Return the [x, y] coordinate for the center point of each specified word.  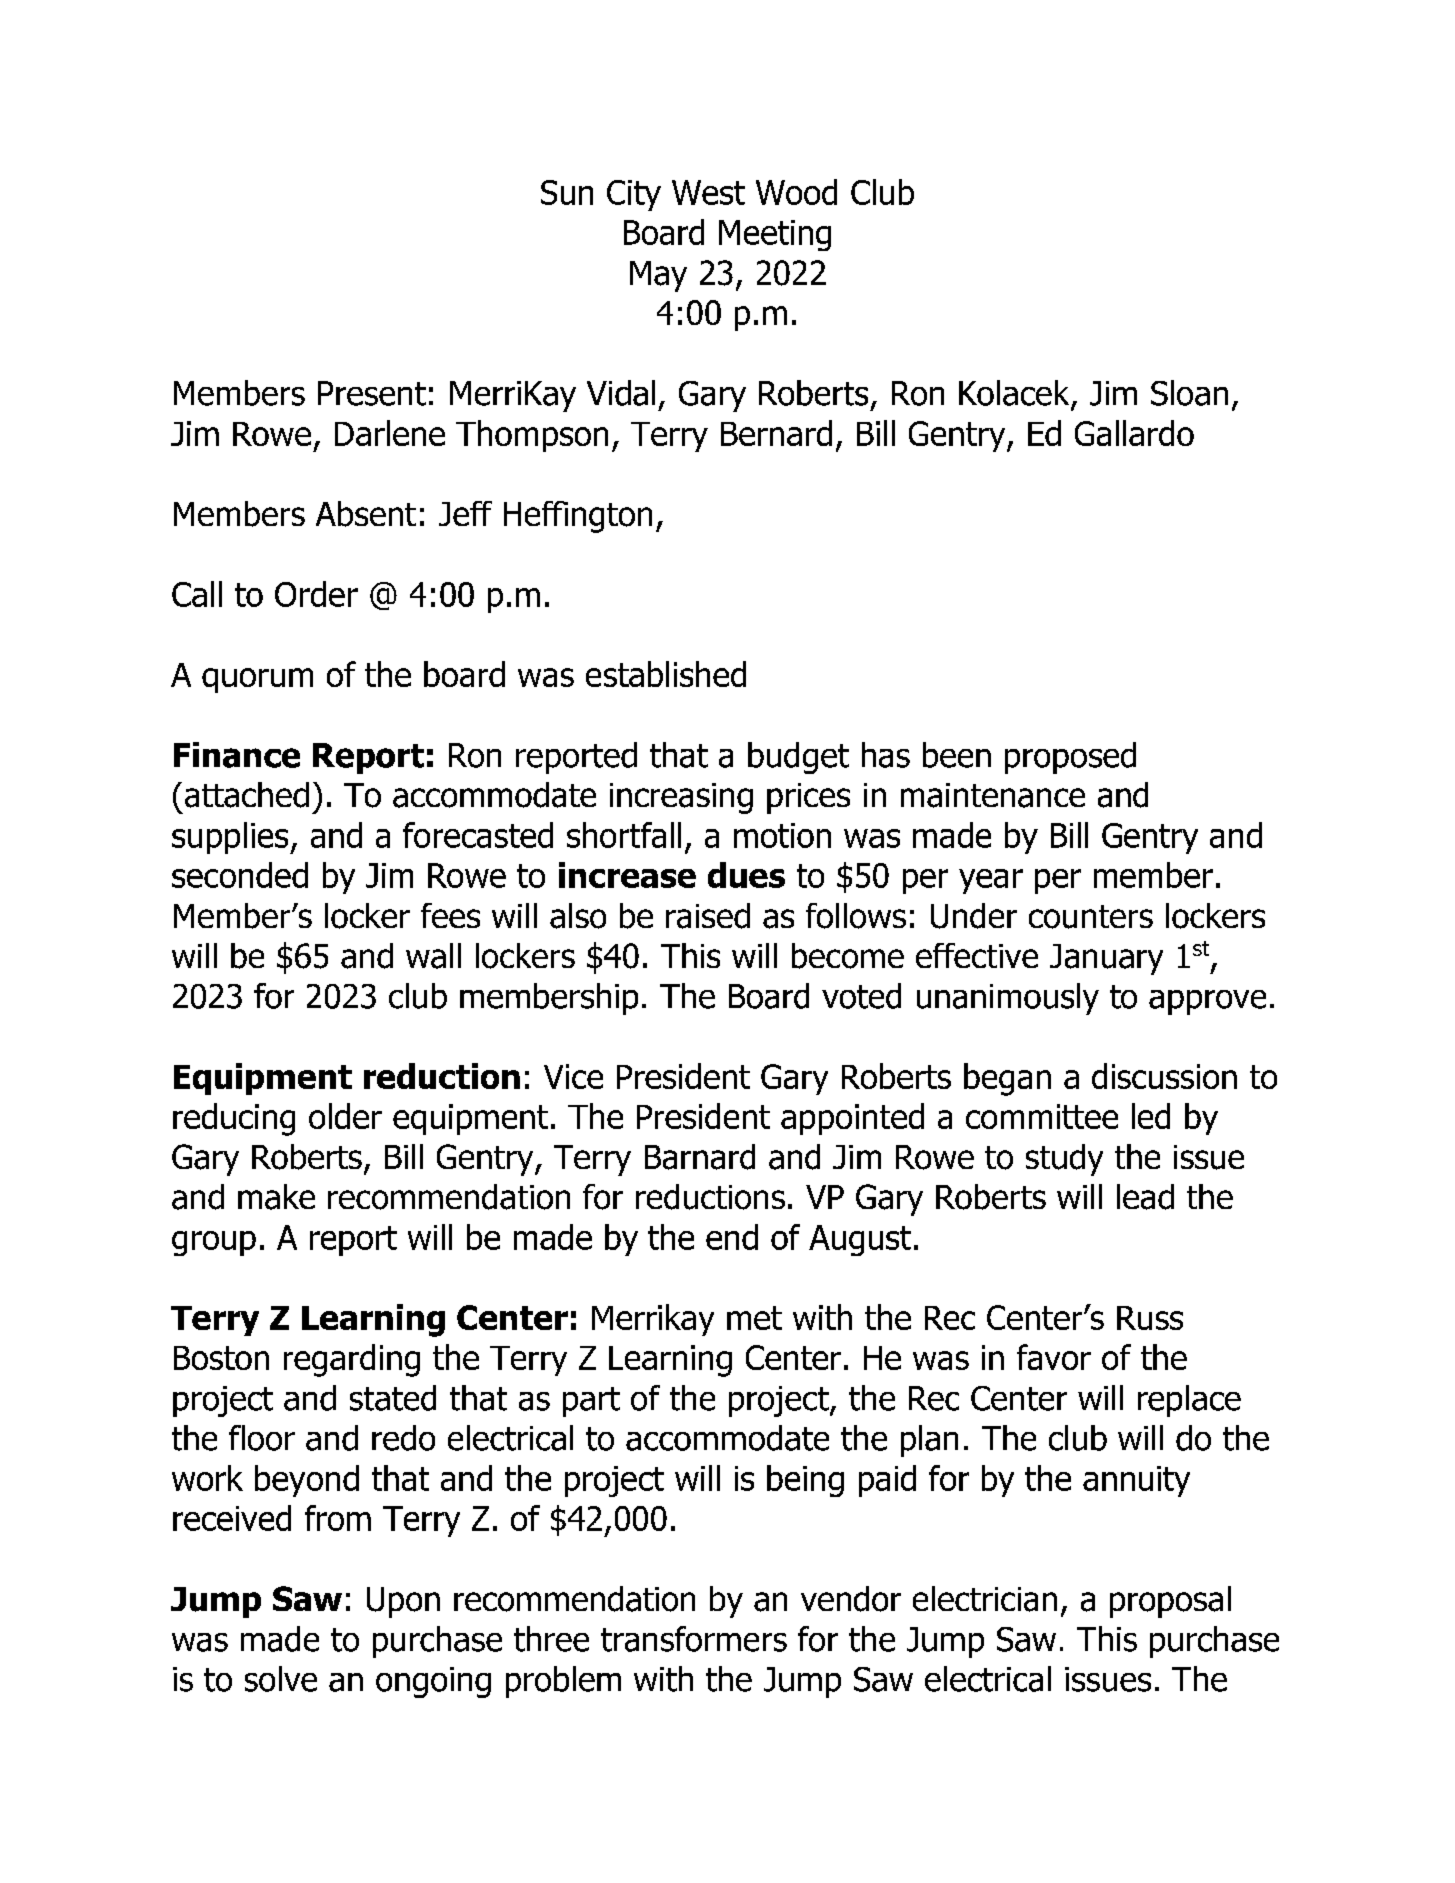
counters [1091, 917]
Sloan [1189, 393]
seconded [240, 875]
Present [372, 393]
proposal [1170, 1602]
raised [708, 916]
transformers [694, 1639]
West [708, 192]
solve [281, 1679]
